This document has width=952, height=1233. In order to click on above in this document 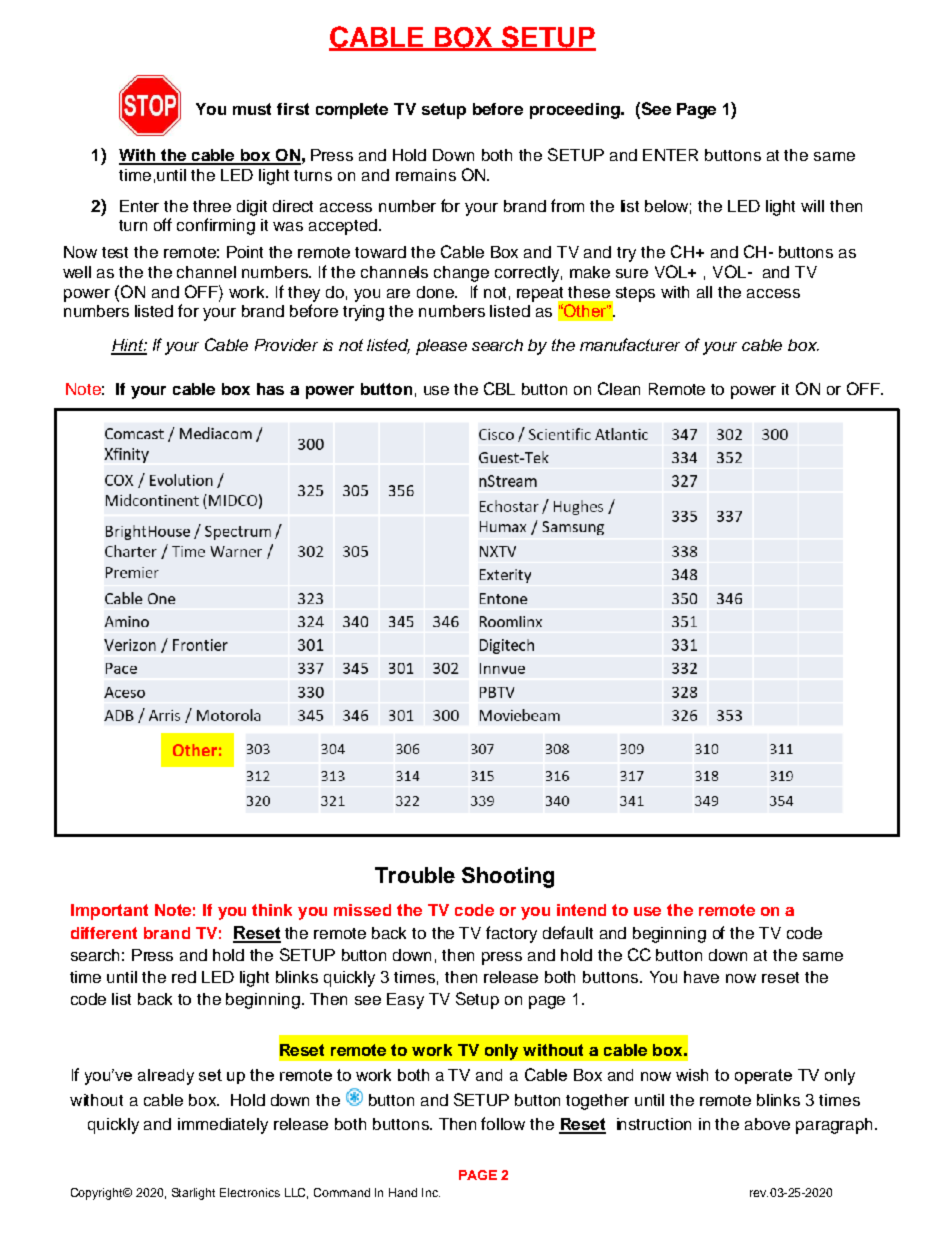, I will do `click(767, 1124)`.
